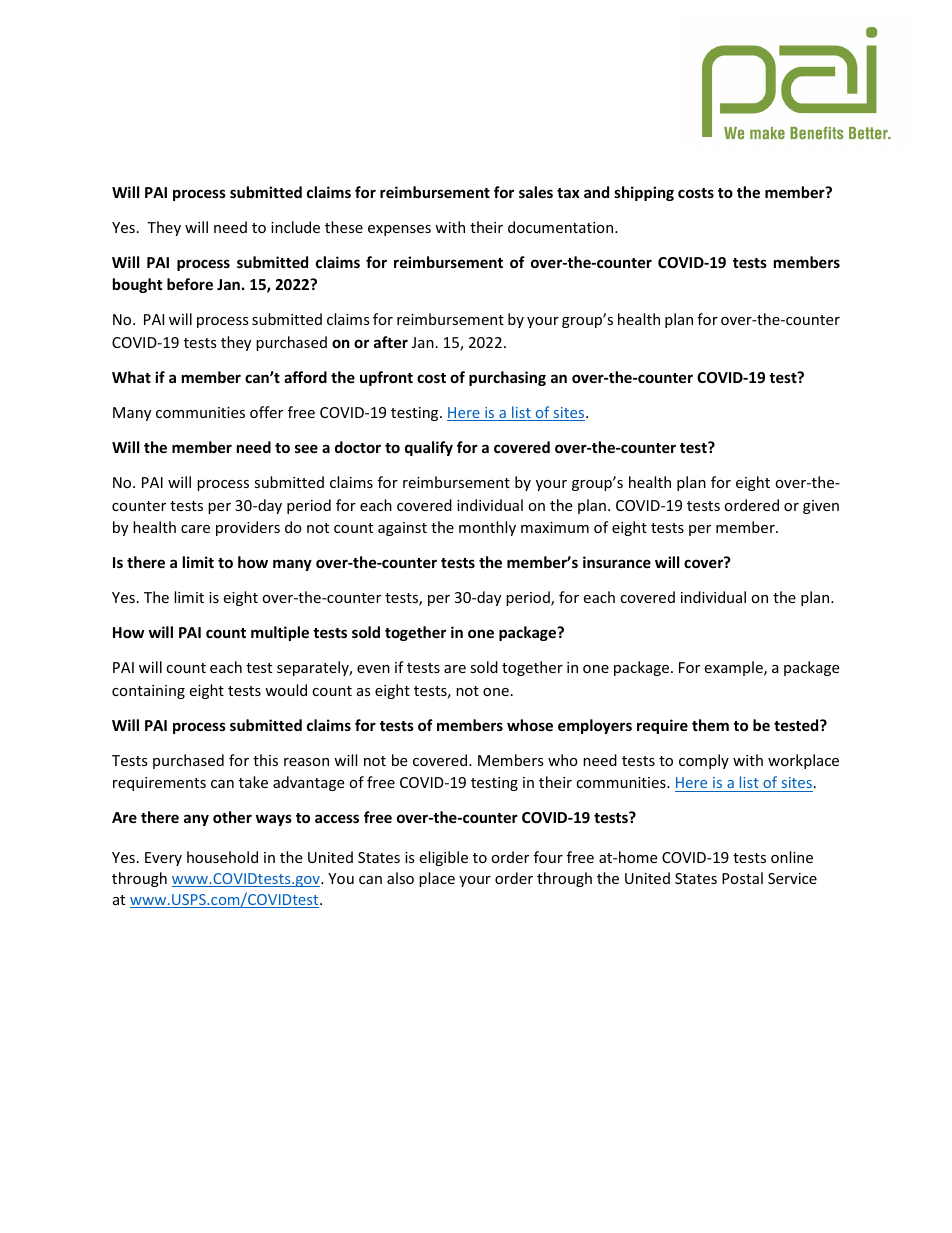 The width and height of the screenshot is (952, 1233). Describe the element at coordinates (644, 193) in the screenshot. I see `shipping` at that location.
